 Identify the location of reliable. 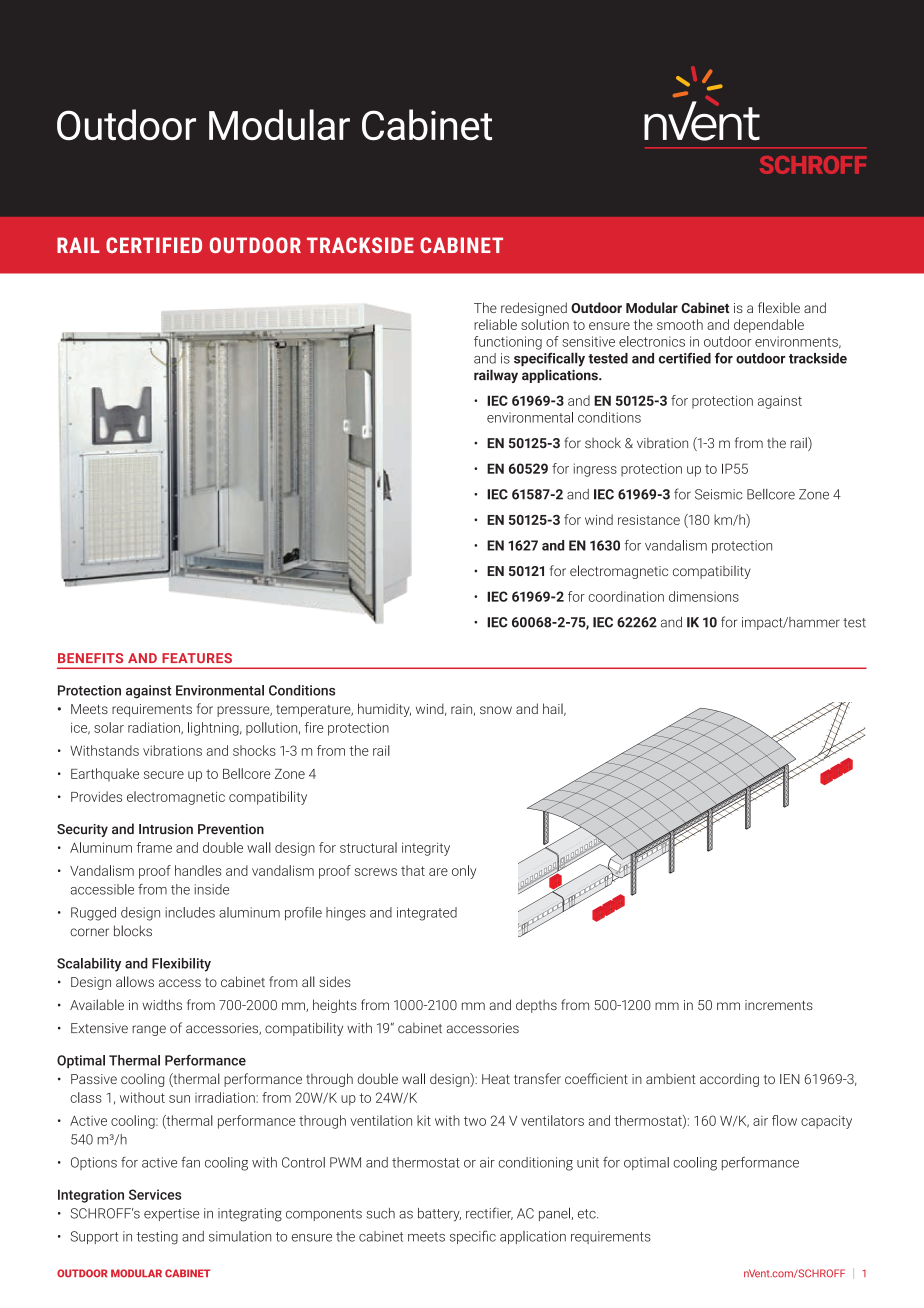
(495, 324).
